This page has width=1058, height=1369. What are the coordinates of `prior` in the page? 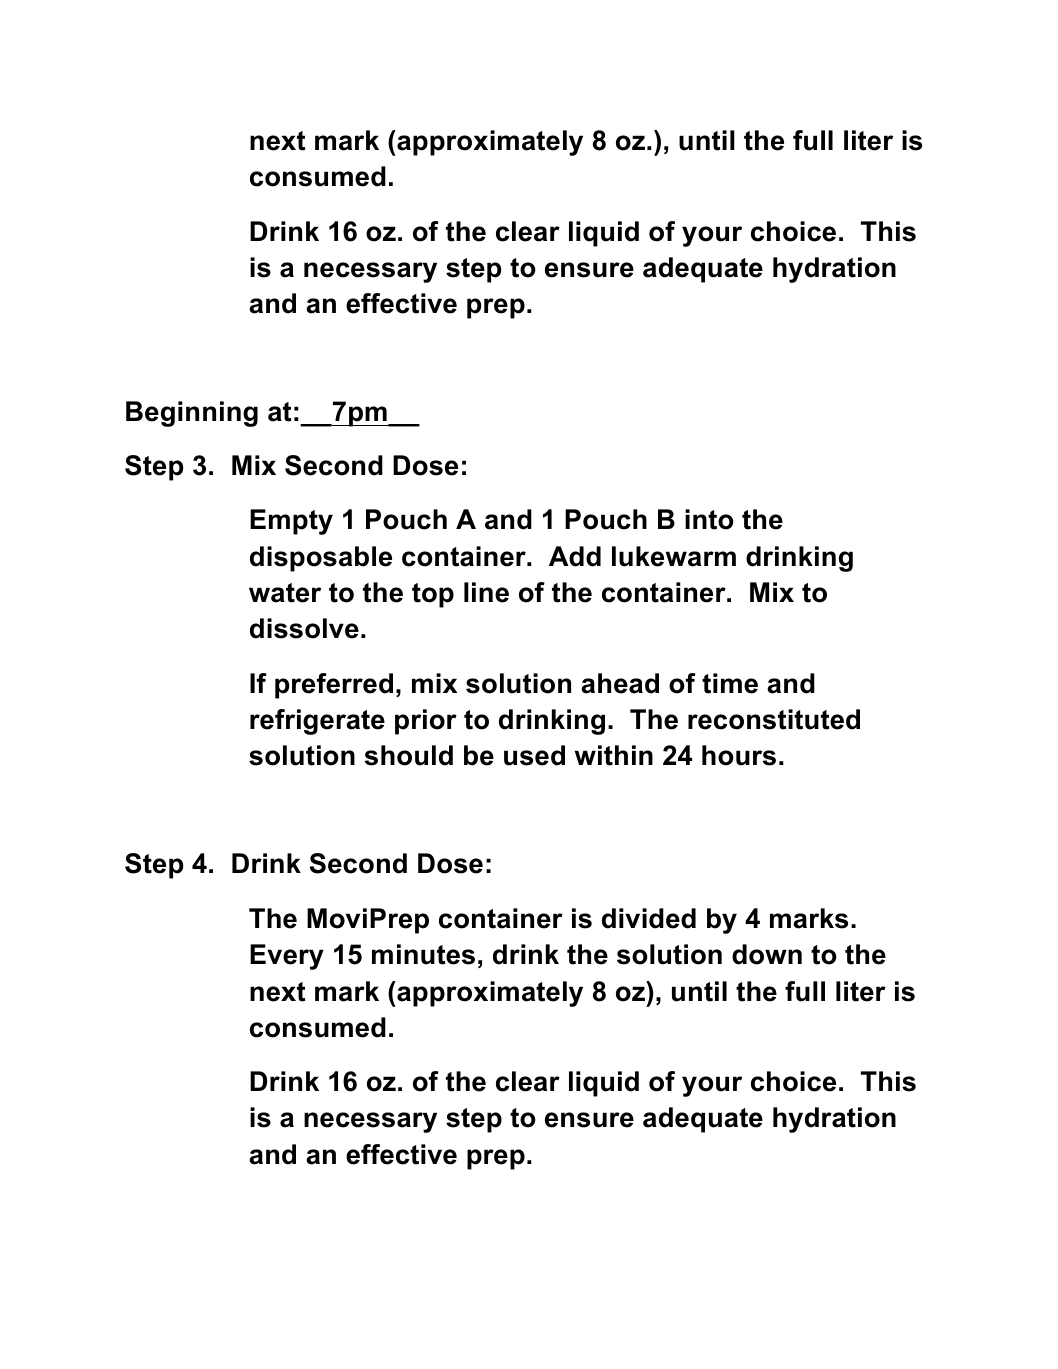 It's located at (426, 722).
